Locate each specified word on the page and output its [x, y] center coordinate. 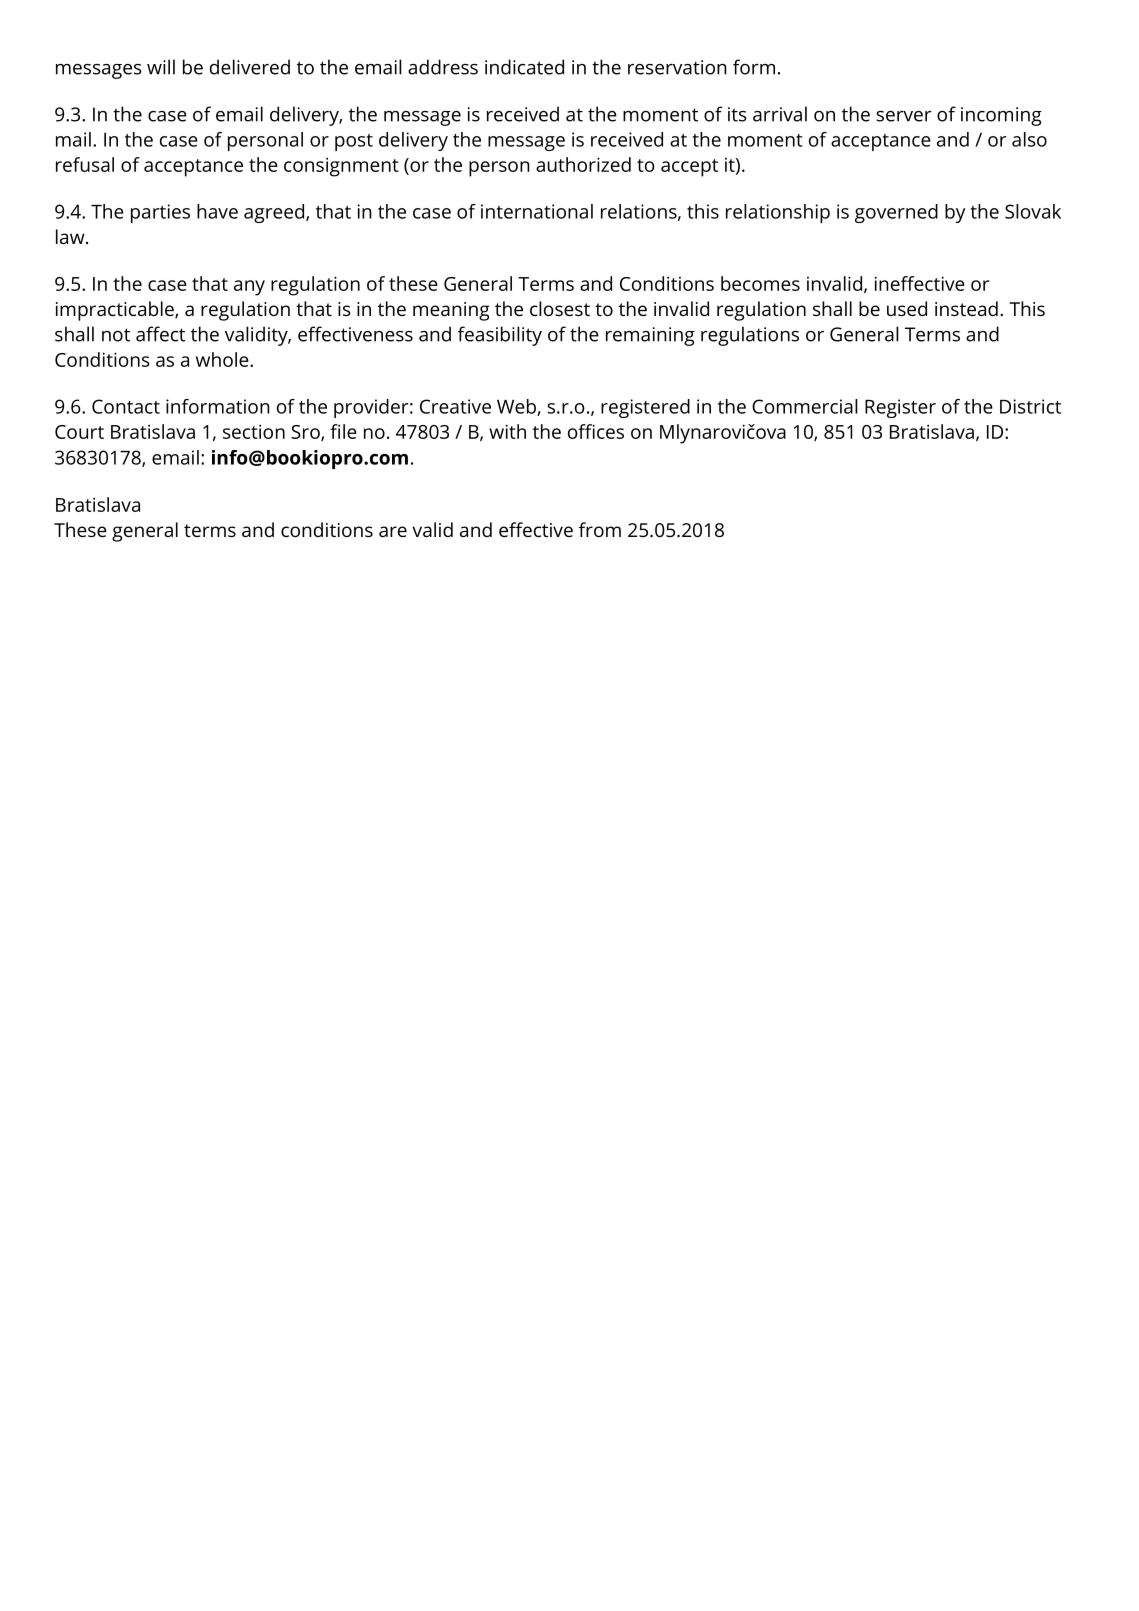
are [393, 531]
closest [560, 308]
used [907, 308]
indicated [524, 67]
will [161, 67]
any [249, 288]
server [904, 116]
